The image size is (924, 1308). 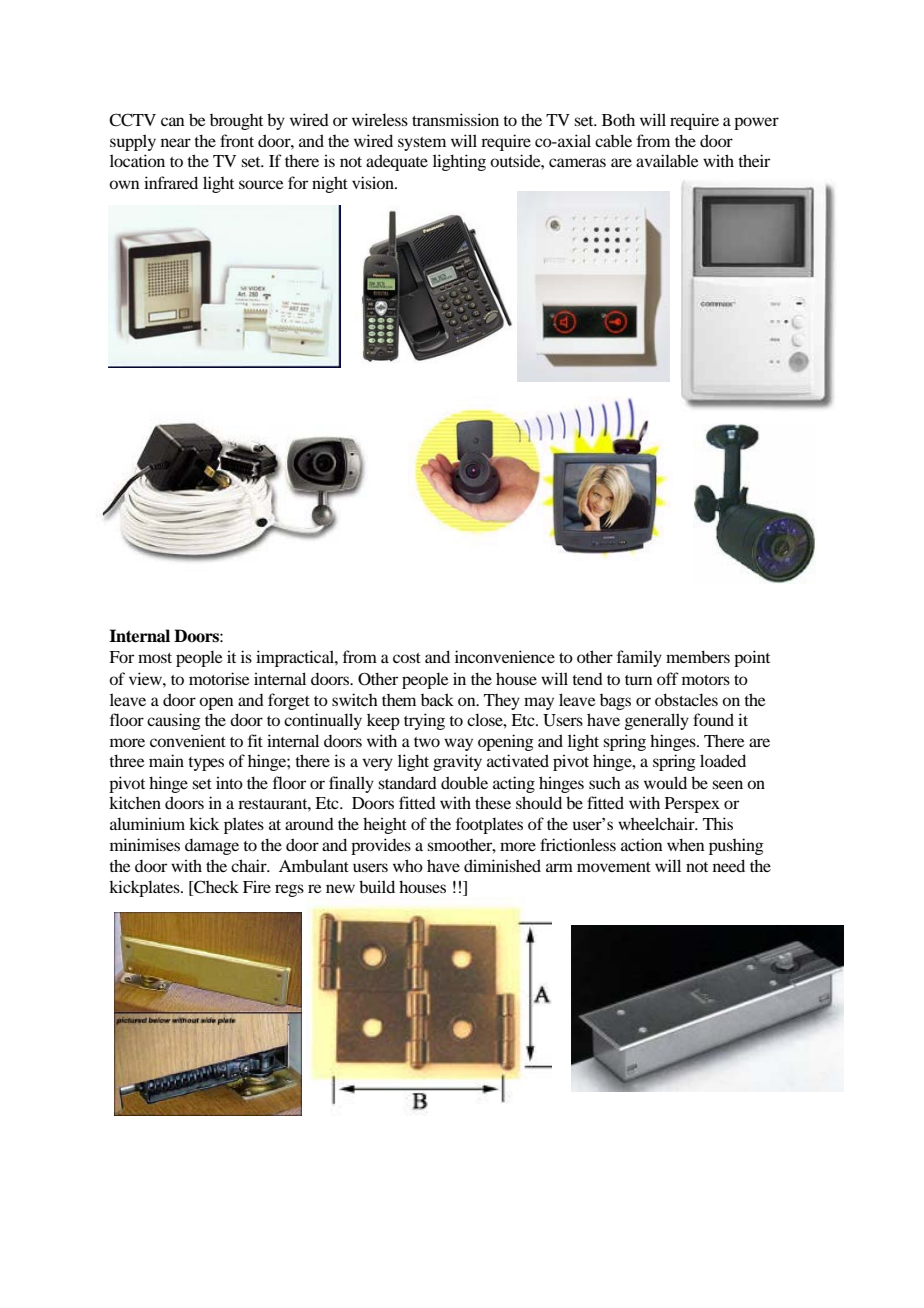 What do you see at coordinates (174, 721) in the screenshot?
I see `causing` at bounding box center [174, 721].
